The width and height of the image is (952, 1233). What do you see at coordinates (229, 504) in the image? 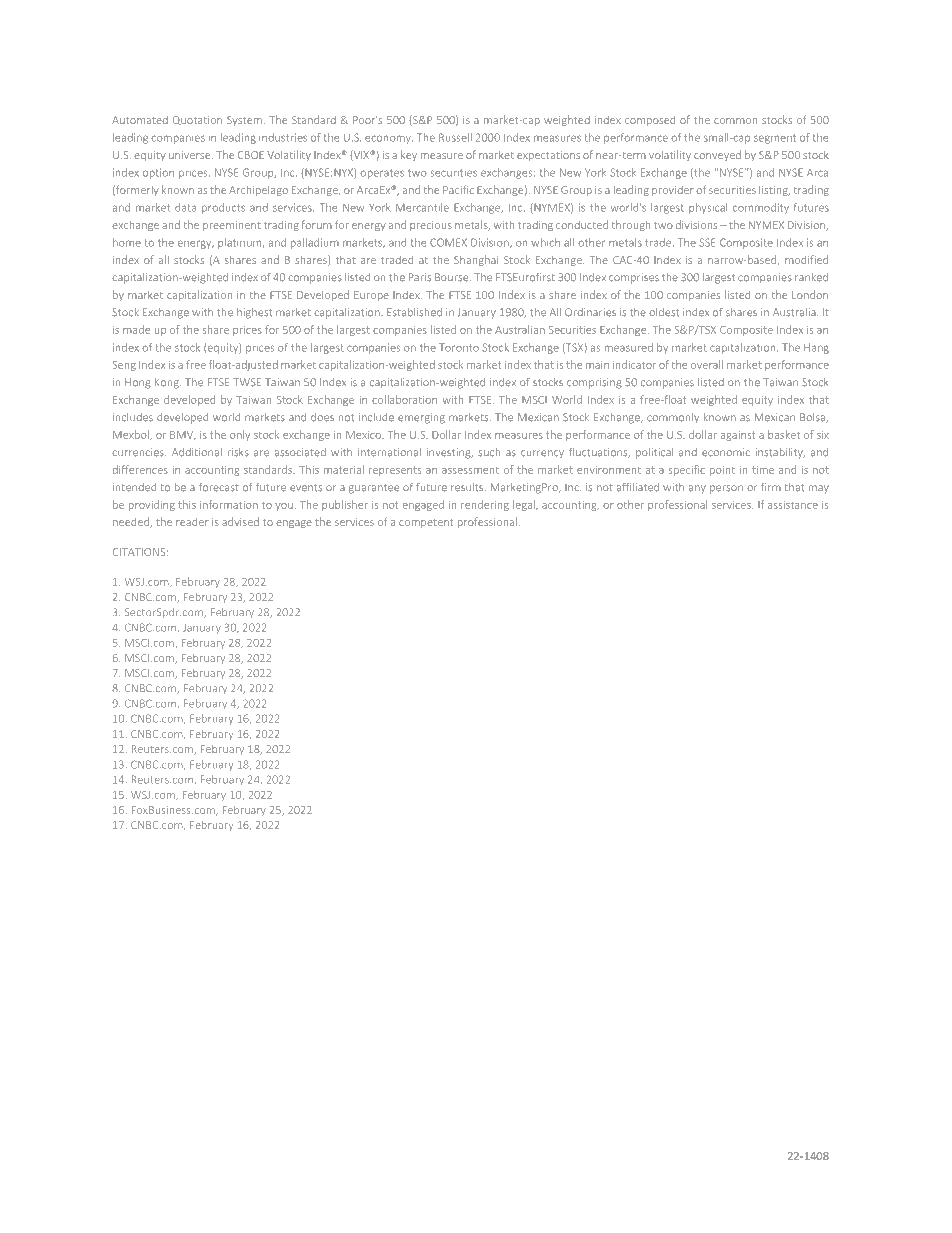
I see `information` at bounding box center [229, 504].
